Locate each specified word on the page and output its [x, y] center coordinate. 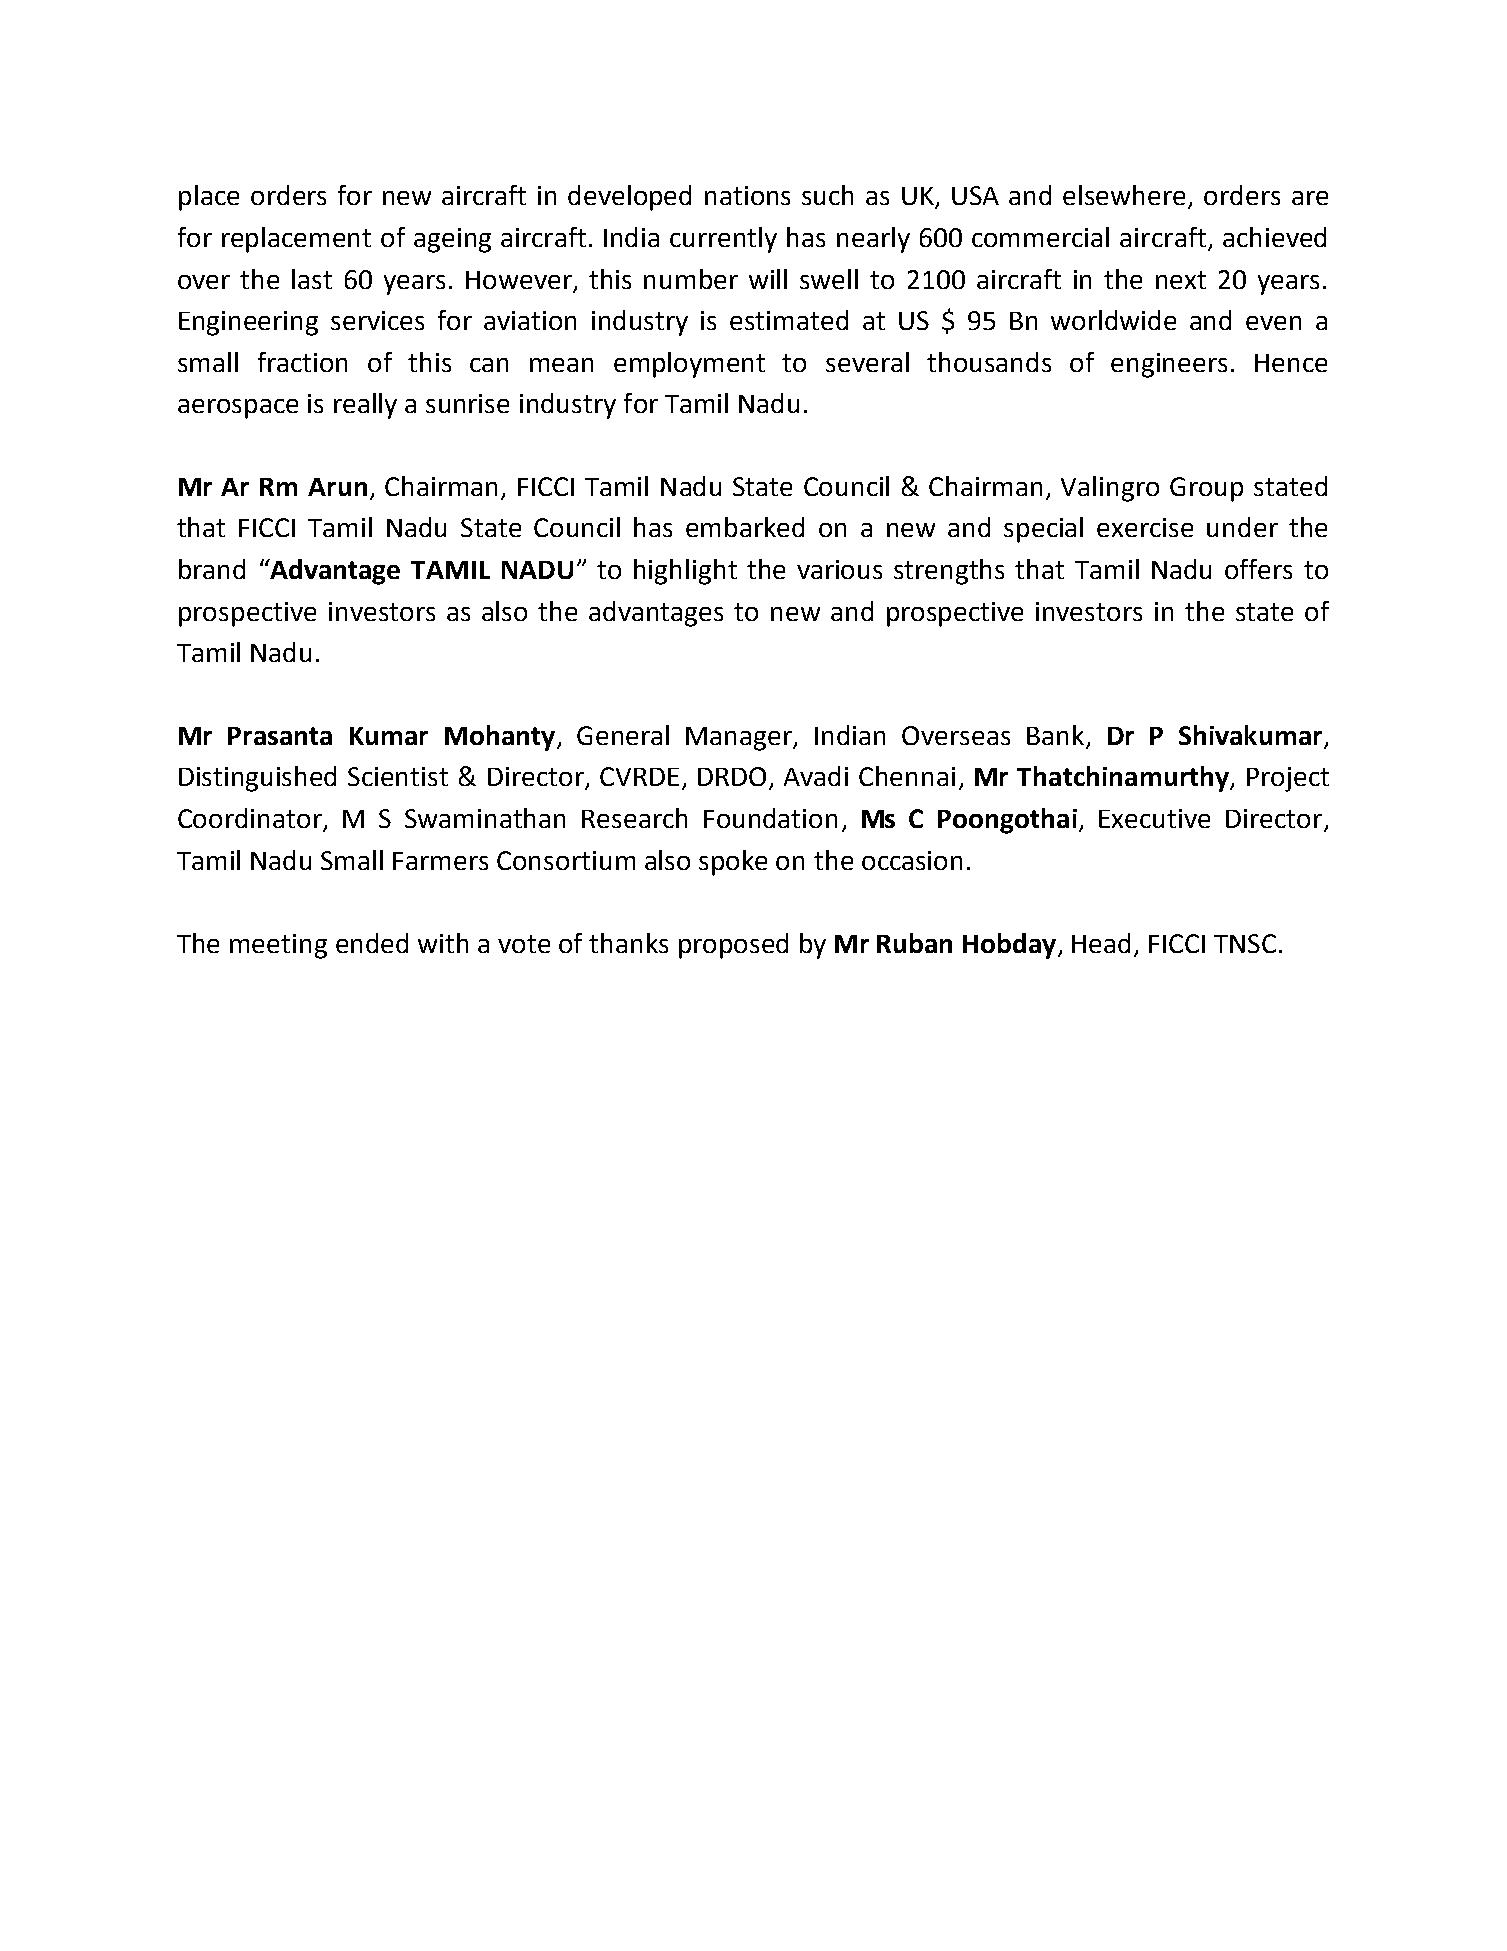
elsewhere [1124, 195]
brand [212, 569]
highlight [685, 572]
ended [372, 943]
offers [1258, 569]
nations [747, 195]
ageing [452, 240]
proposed [733, 946]
